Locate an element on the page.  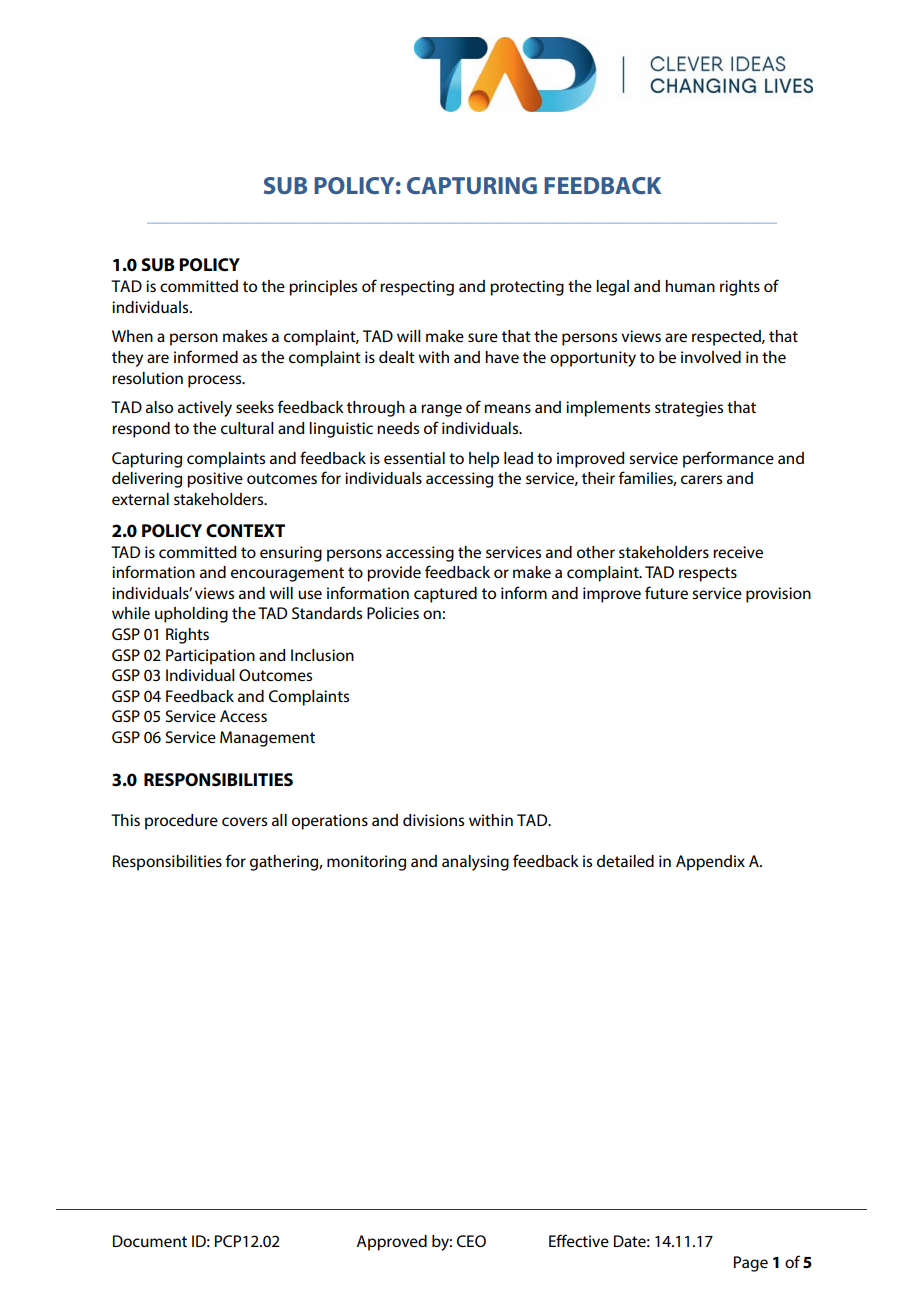
procedure is located at coordinates (181, 822).
